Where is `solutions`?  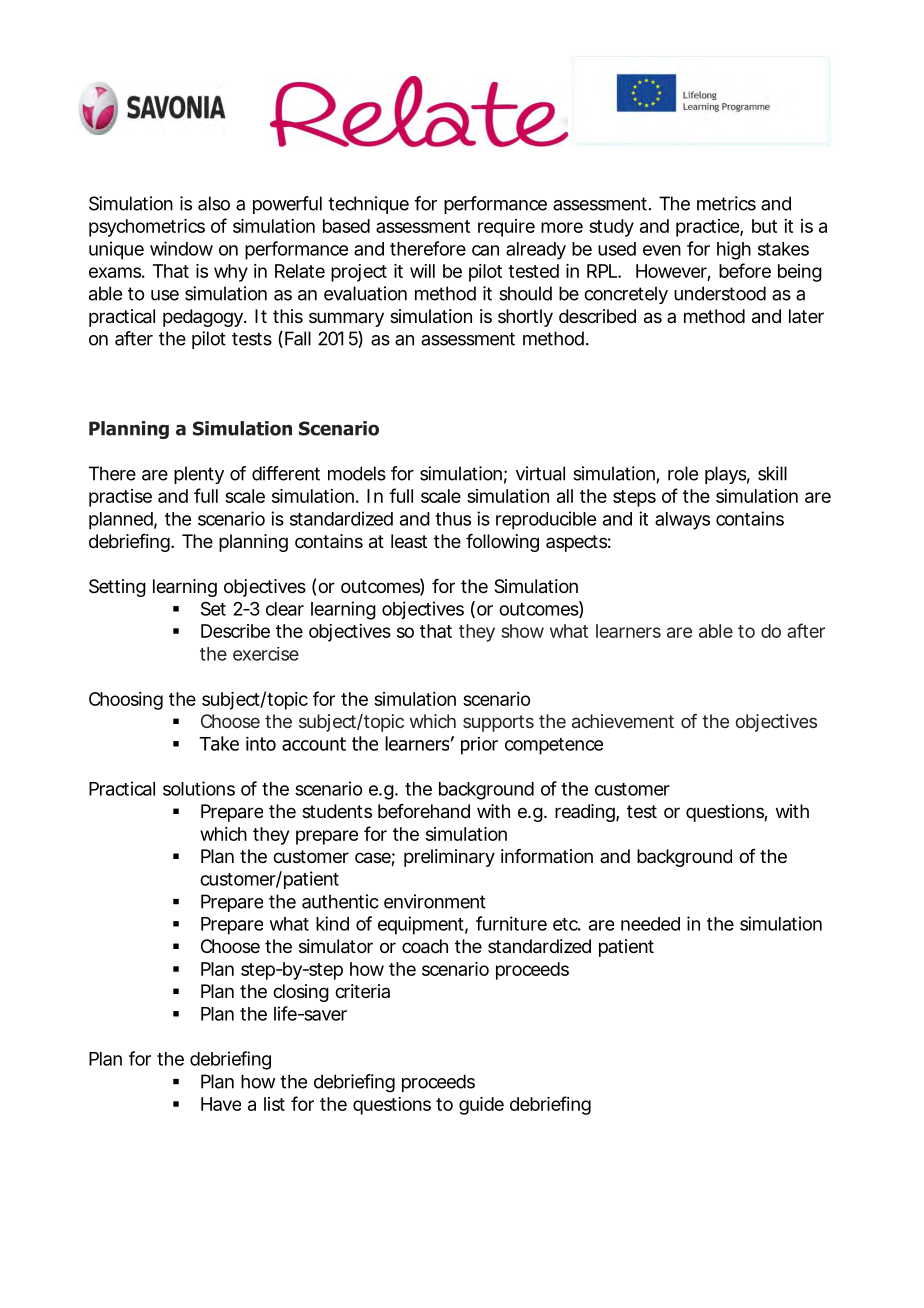
solutions is located at coordinates (199, 788).
